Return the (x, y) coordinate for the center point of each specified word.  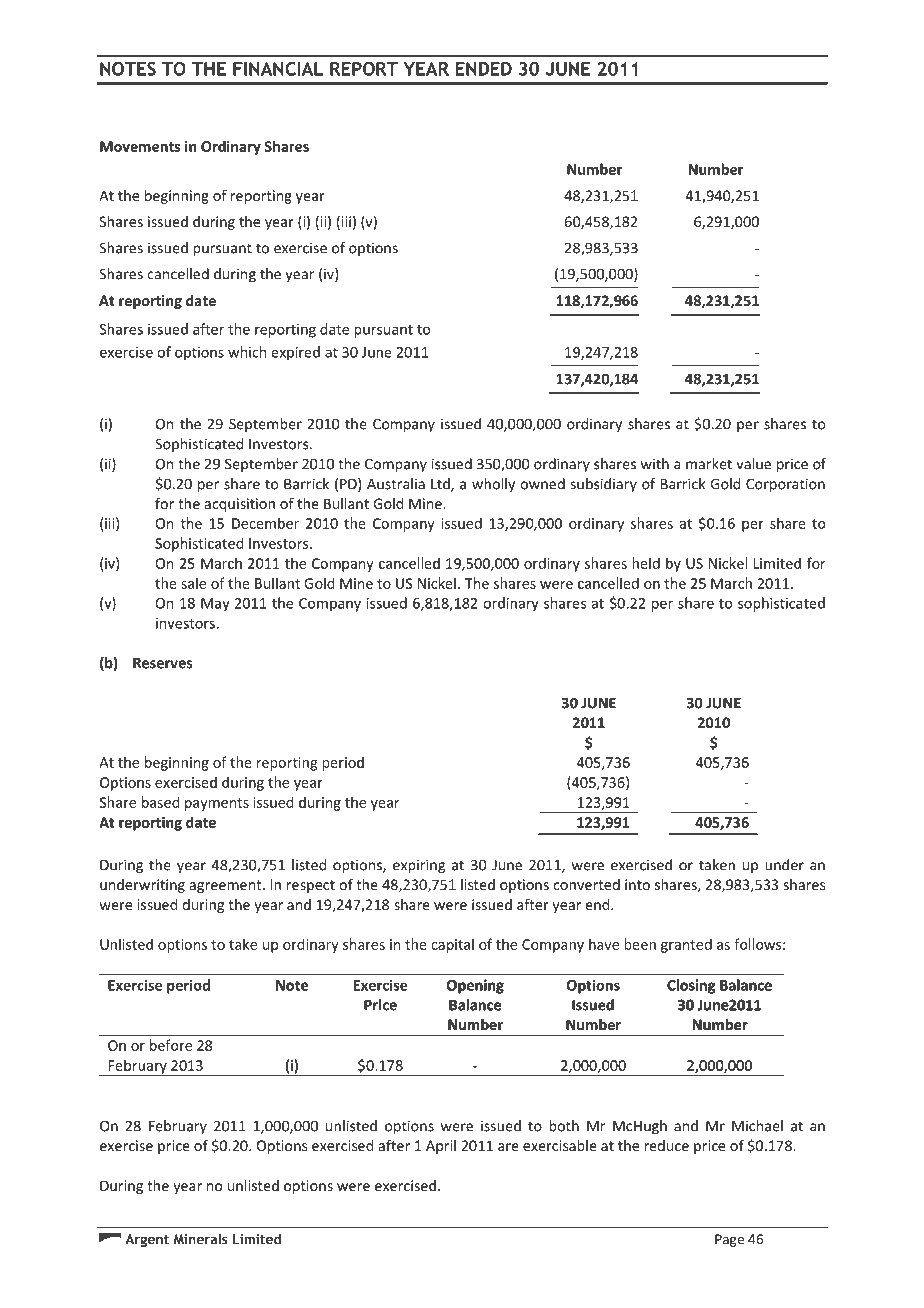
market (709, 464)
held (646, 563)
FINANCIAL (278, 69)
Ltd (441, 485)
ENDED (484, 69)
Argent (147, 1240)
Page (729, 1240)
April (441, 1147)
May (215, 605)
